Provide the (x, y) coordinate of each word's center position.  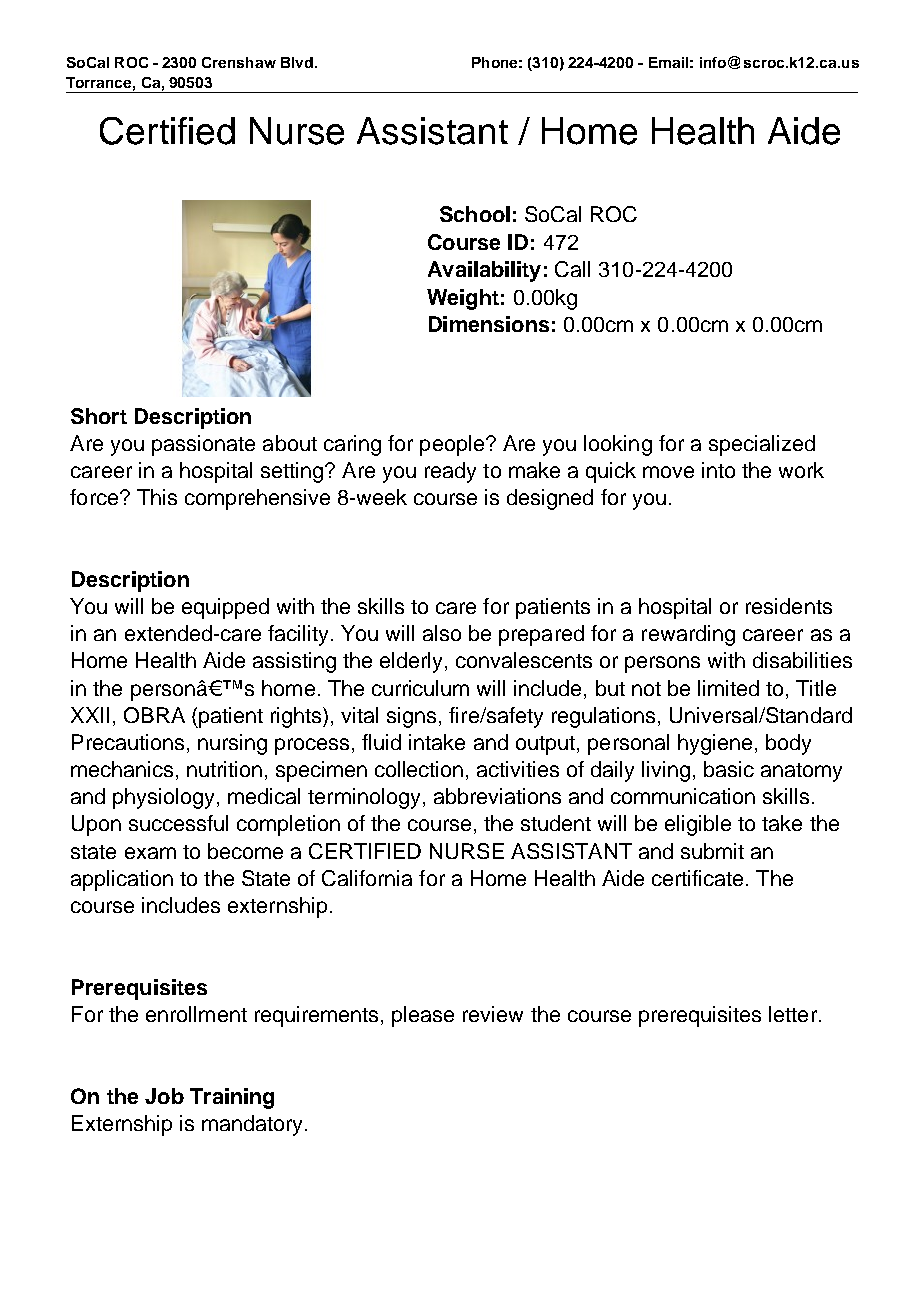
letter (793, 1014)
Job (164, 1096)
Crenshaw (239, 62)
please (423, 1016)
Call (572, 269)
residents (789, 606)
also (442, 633)
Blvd (297, 62)
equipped (225, 608)
